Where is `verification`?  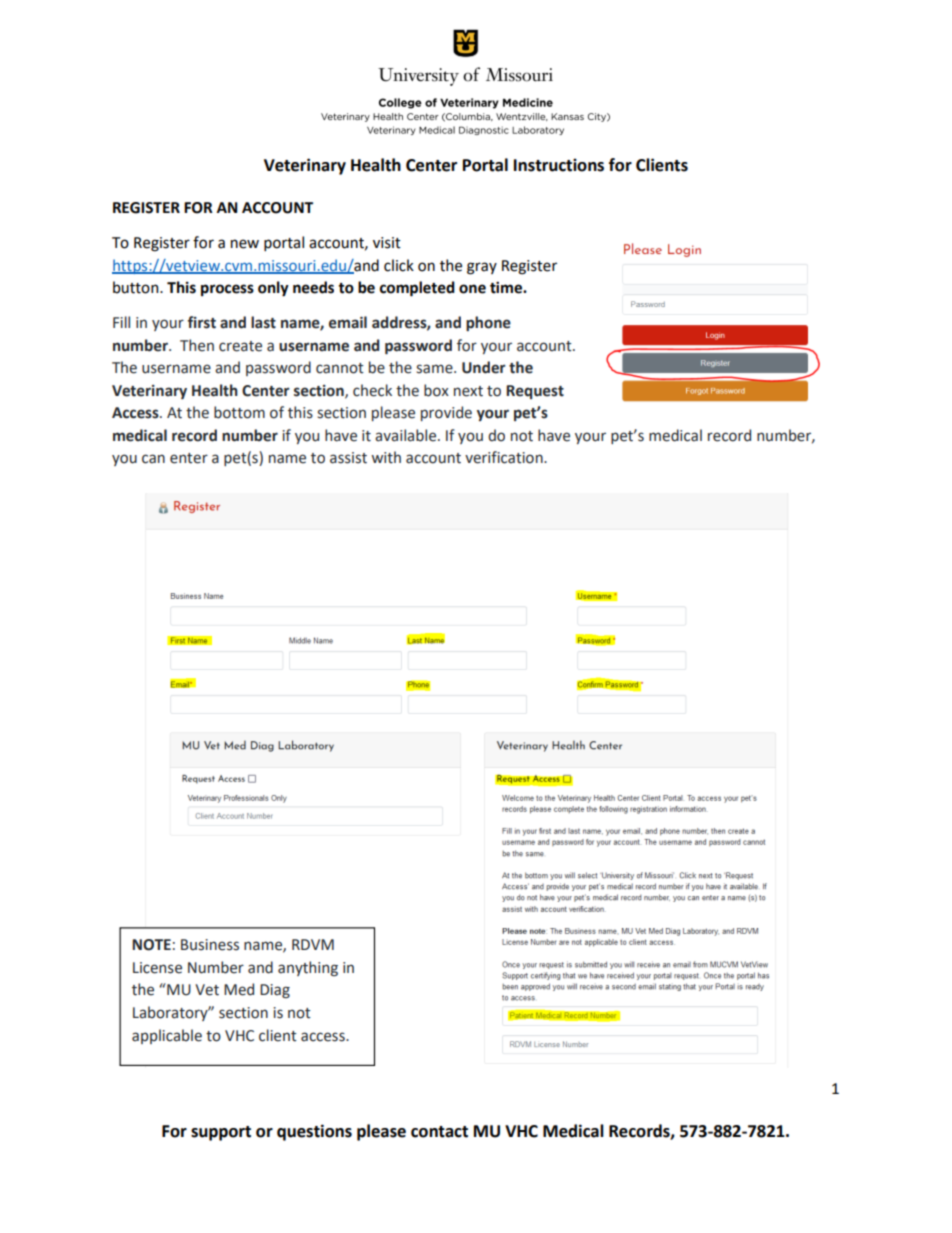
verification is located at coordinates (505, 457).
